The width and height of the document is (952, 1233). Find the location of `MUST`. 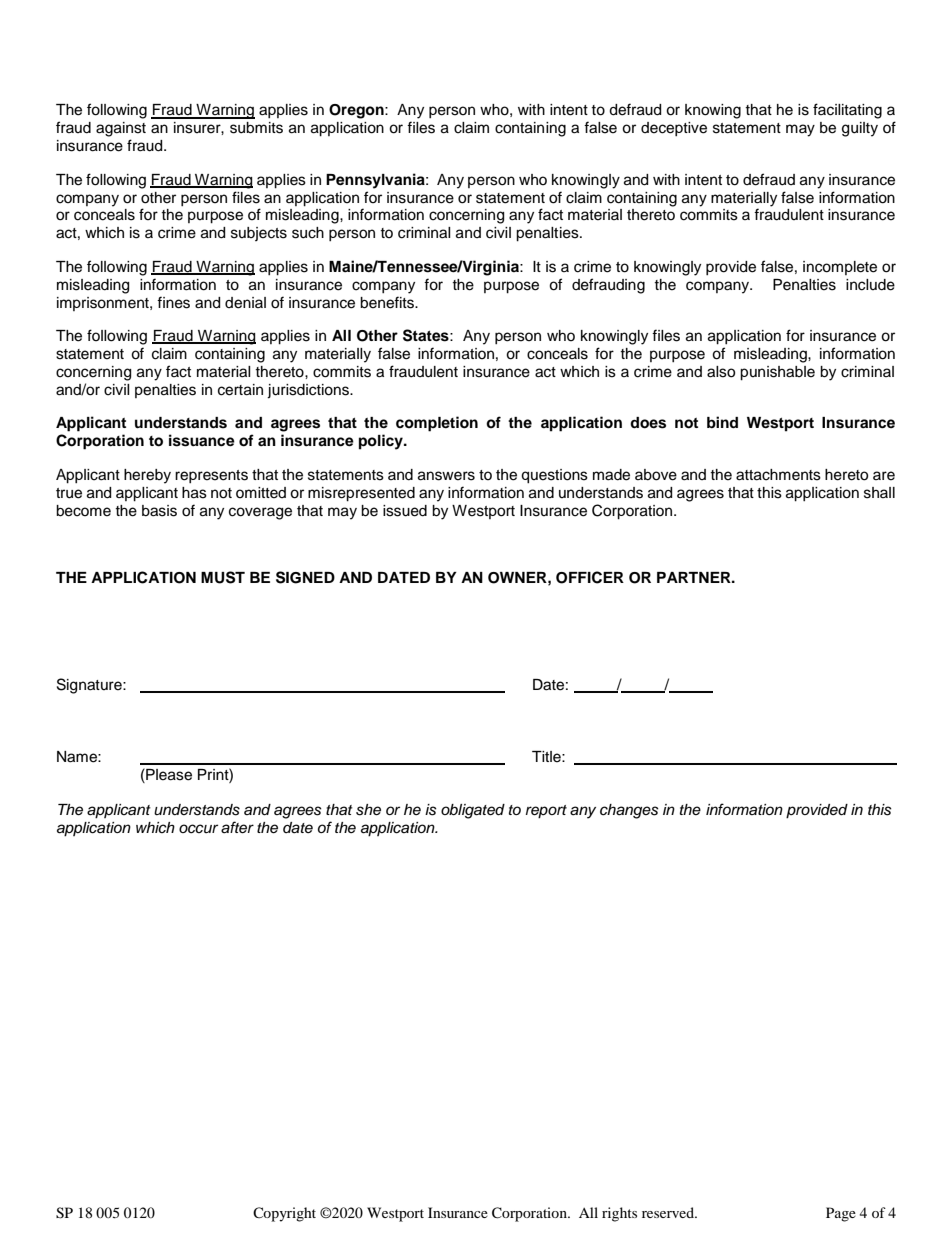

MUST is located at coordinates (223, 577).
